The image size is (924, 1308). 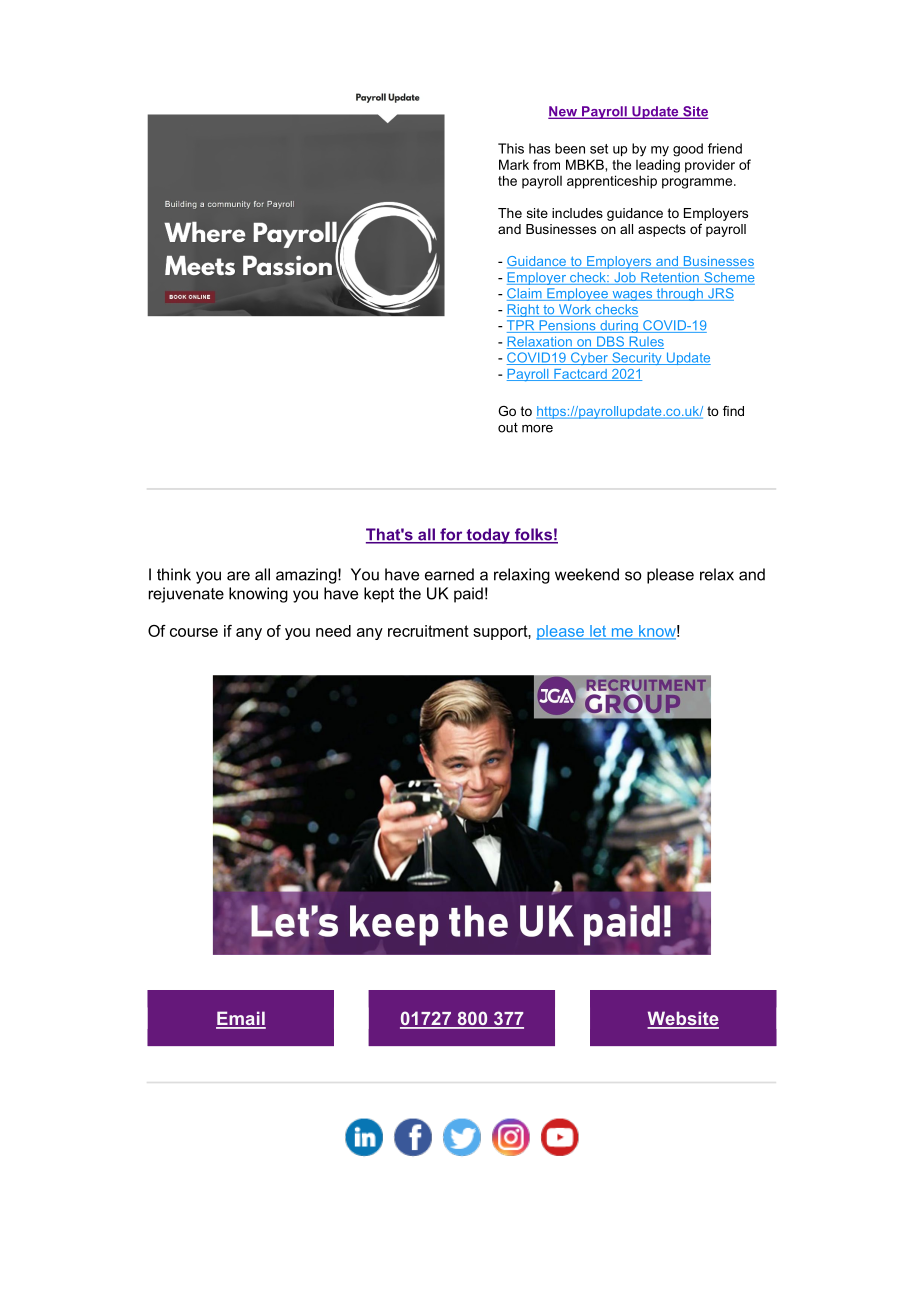 What do you see at coordinates (598, 632) in the screenshot?
I see `let` at bounding box center [598, 632].
